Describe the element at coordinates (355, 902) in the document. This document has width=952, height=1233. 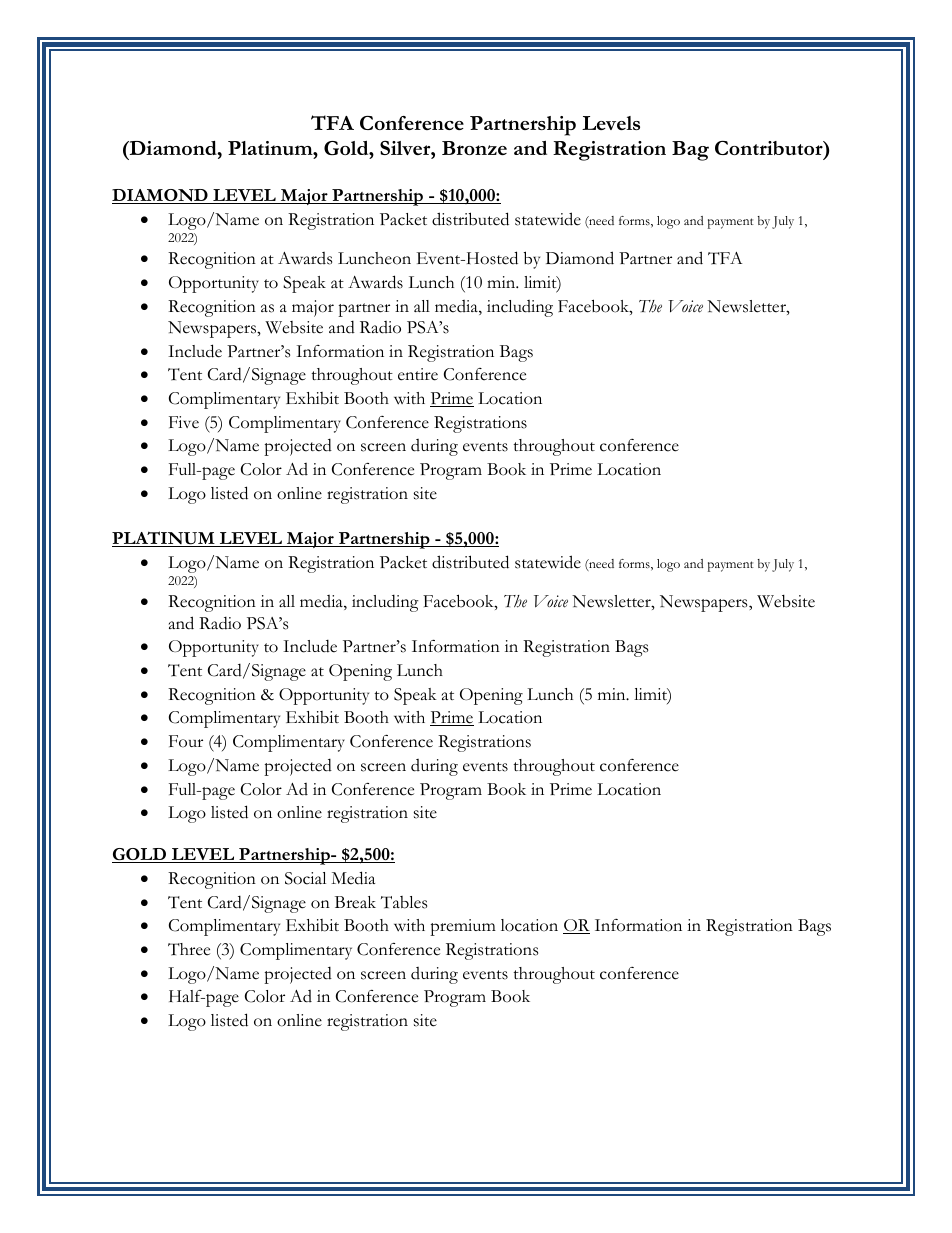
I see `Break` at that location.
